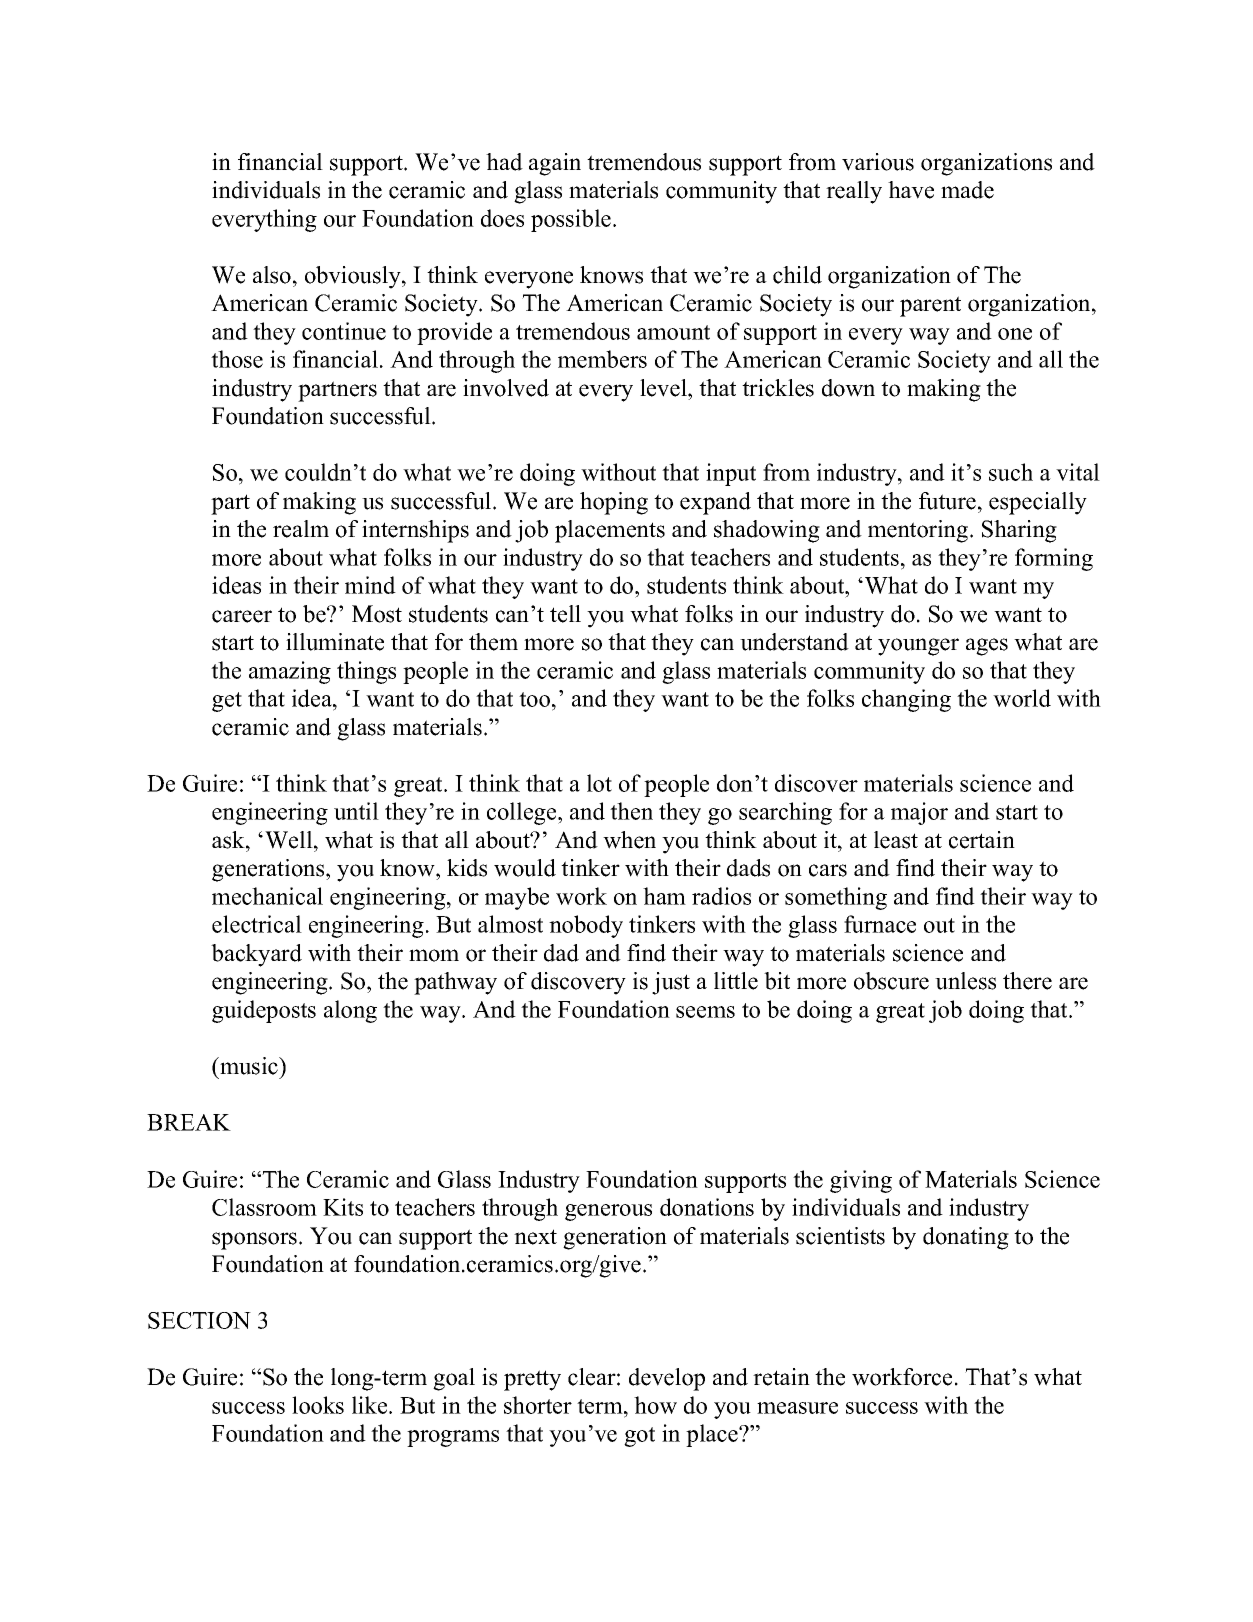 This screenshot has width=1253, height=1622. What do you see at coordinates (967, 190) in the screenshot?
I see `made` at bounding box center [967, 190].
